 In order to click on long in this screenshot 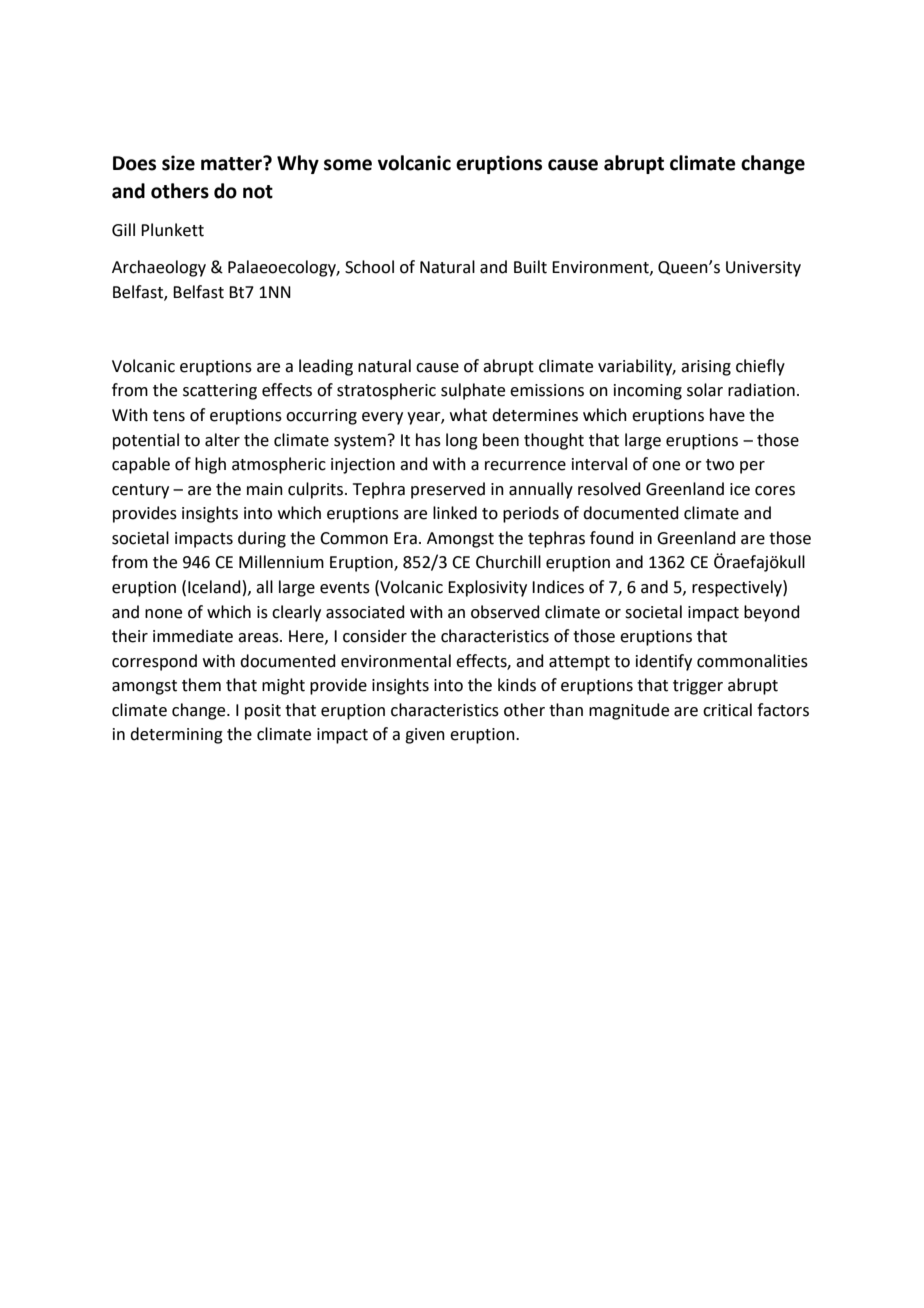, I will do `click(462, 441)`.
